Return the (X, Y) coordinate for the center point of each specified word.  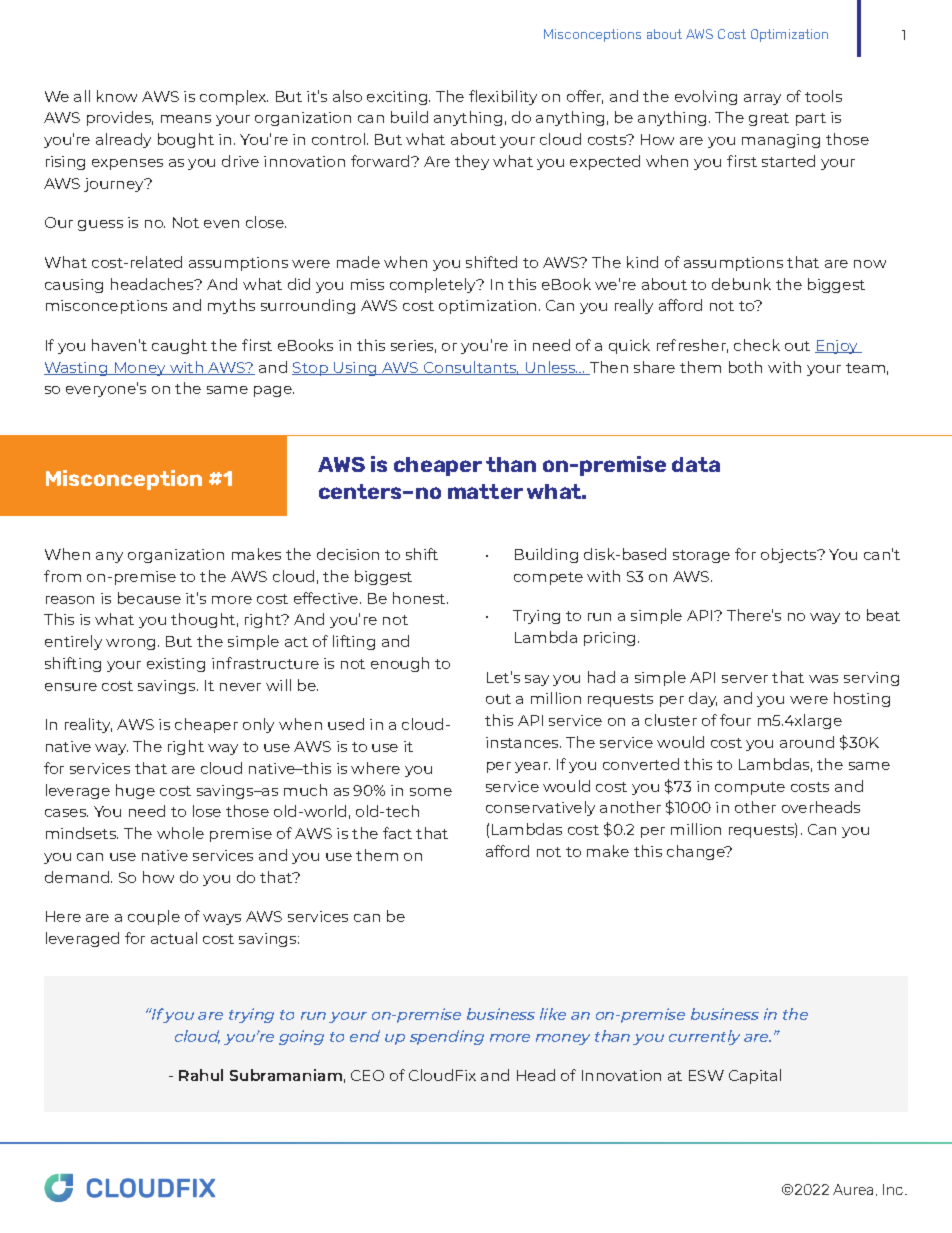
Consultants (470, 368)
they (472, 162)
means (186, 119)
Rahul (201, 1075)
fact (397, 833)
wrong (130, 644)
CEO (367, 1075)
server (745, 679)
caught (179, 346)
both (745, 367)
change (697, 852)
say (537, 680)
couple (154, 917)
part (811, 119)
